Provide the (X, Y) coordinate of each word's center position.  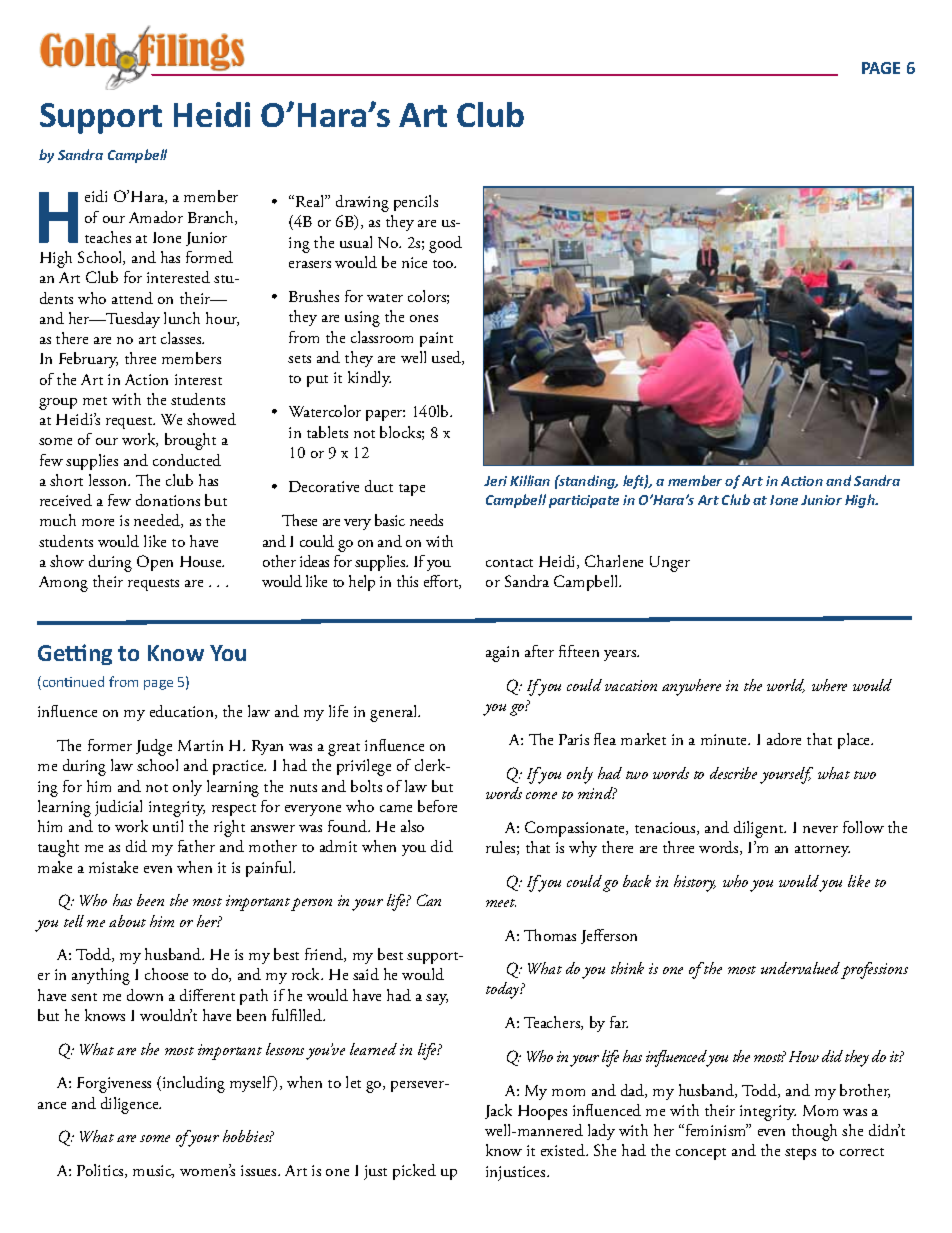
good (445, 244)
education (183, 712)
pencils (416, 203)
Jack (498, 1111)
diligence (131, 1105)
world (786, 686)
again (502, 654)
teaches (108, 237)
